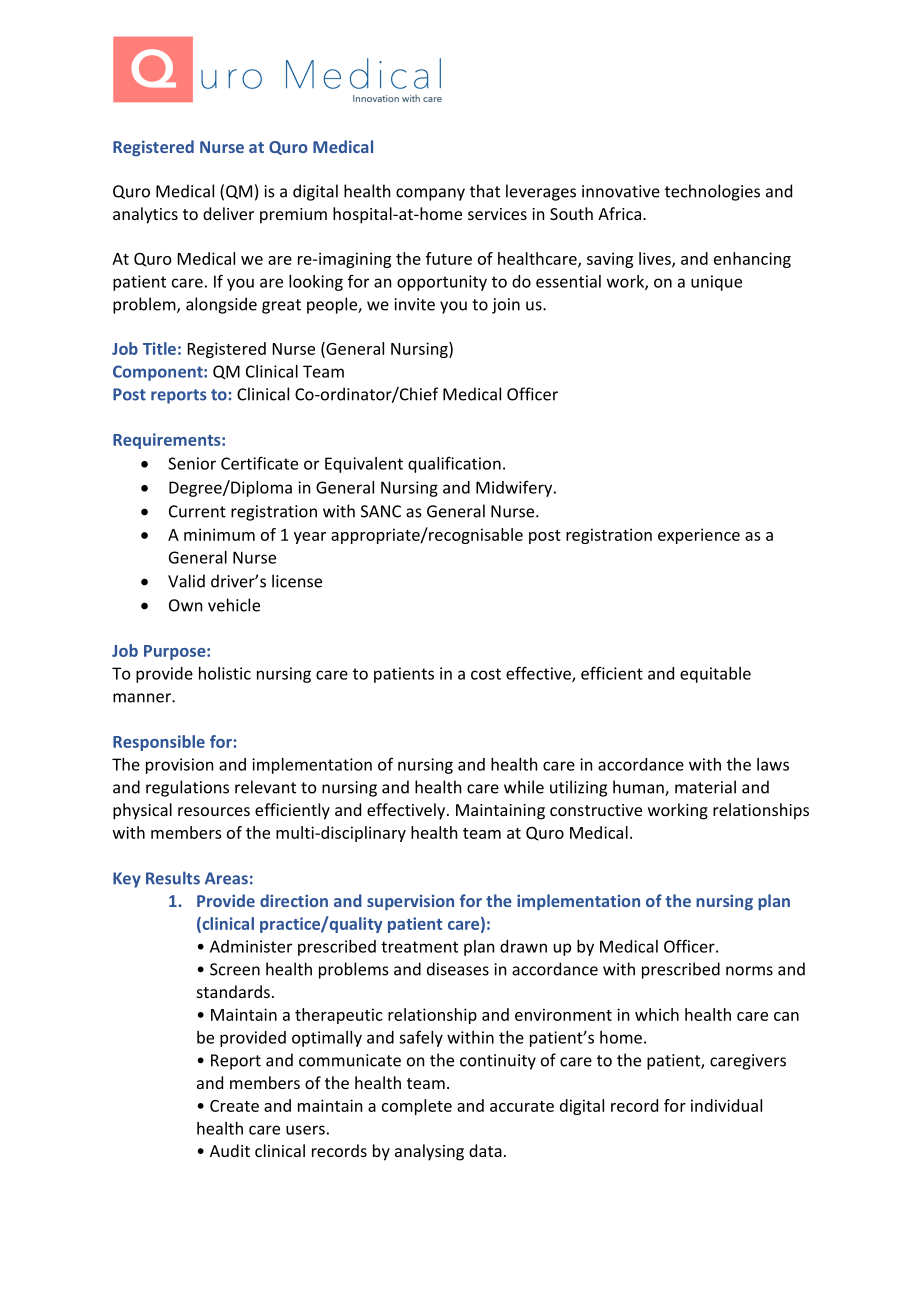 Image resolution: width=924 pixels, height=1308 pixels. Describe the element at coordinates (497, 214) in the screenshot. I see `services` at that location.
